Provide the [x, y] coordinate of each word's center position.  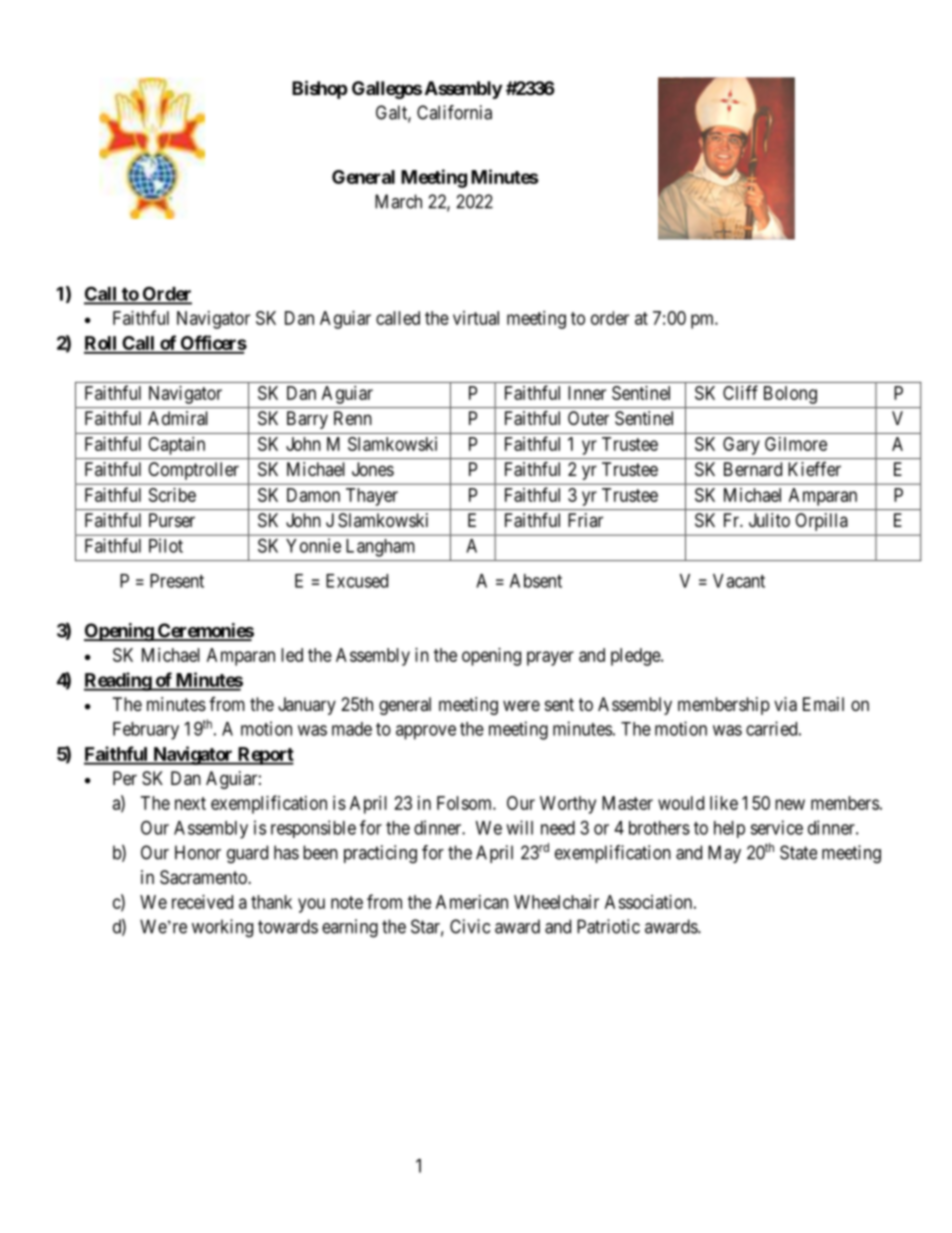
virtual [476, 318]
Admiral [178, 418]
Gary [741, 446]
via [785, 704]
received [202, 902]
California [454, 112]
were [521, 705]
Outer [588, 418]
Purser [172, 520]
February [146, 731]
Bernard [753, 469]
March [398, 201]
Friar [585, 520]
